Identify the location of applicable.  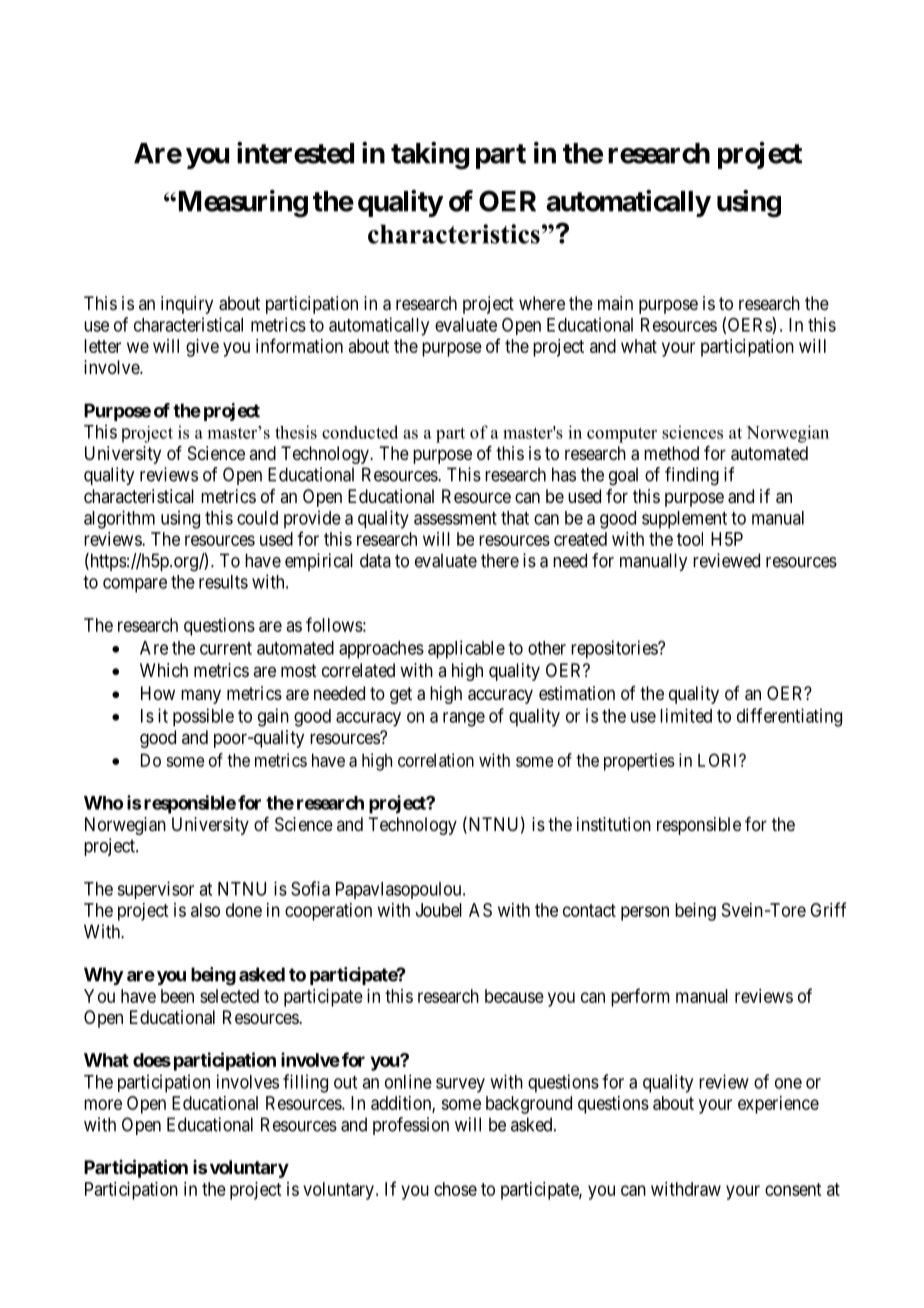
(466, 649).
